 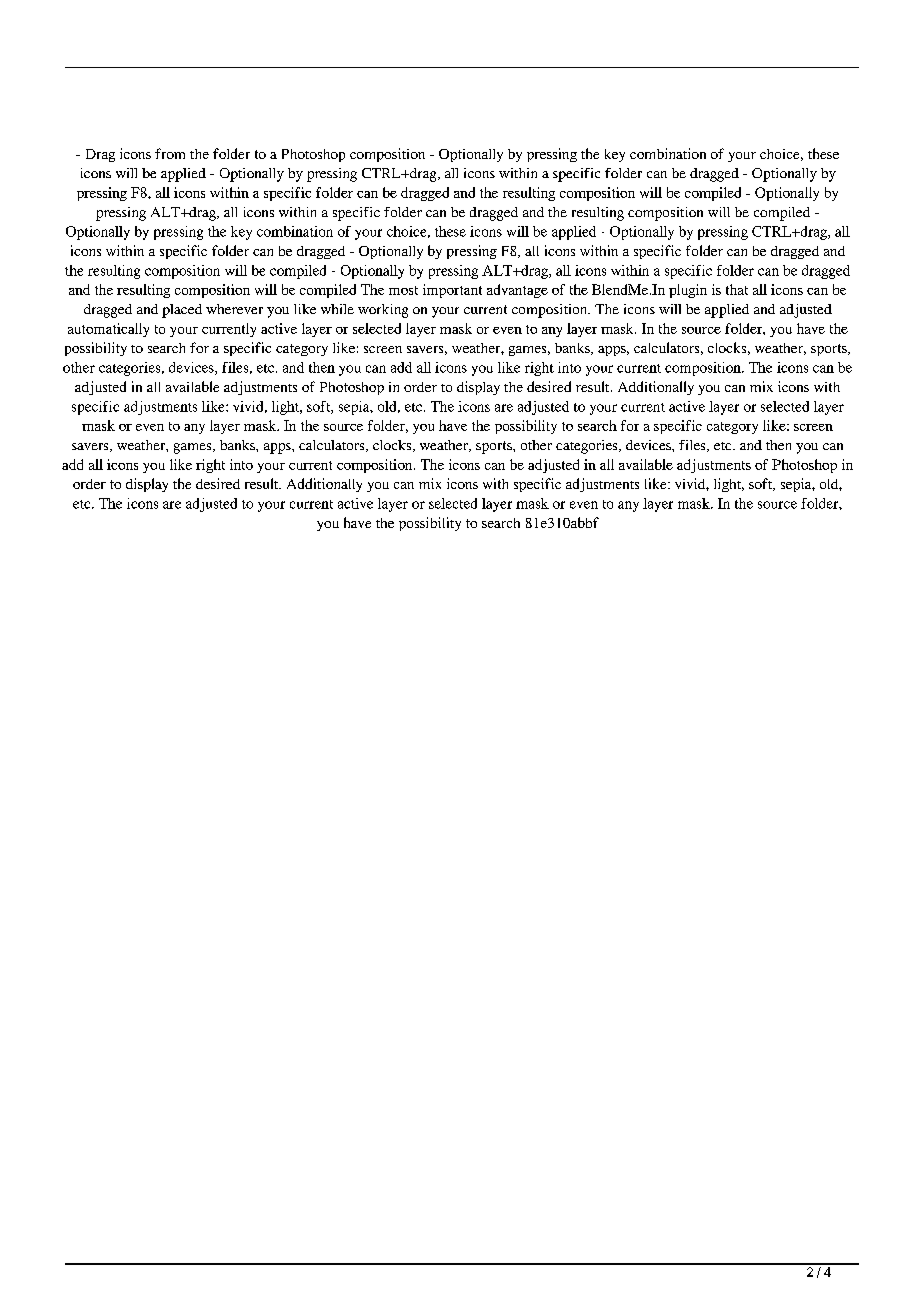 What do you see at coordinates (737, 289) in the page?
I see `that` at bounding box center [737, 289].
